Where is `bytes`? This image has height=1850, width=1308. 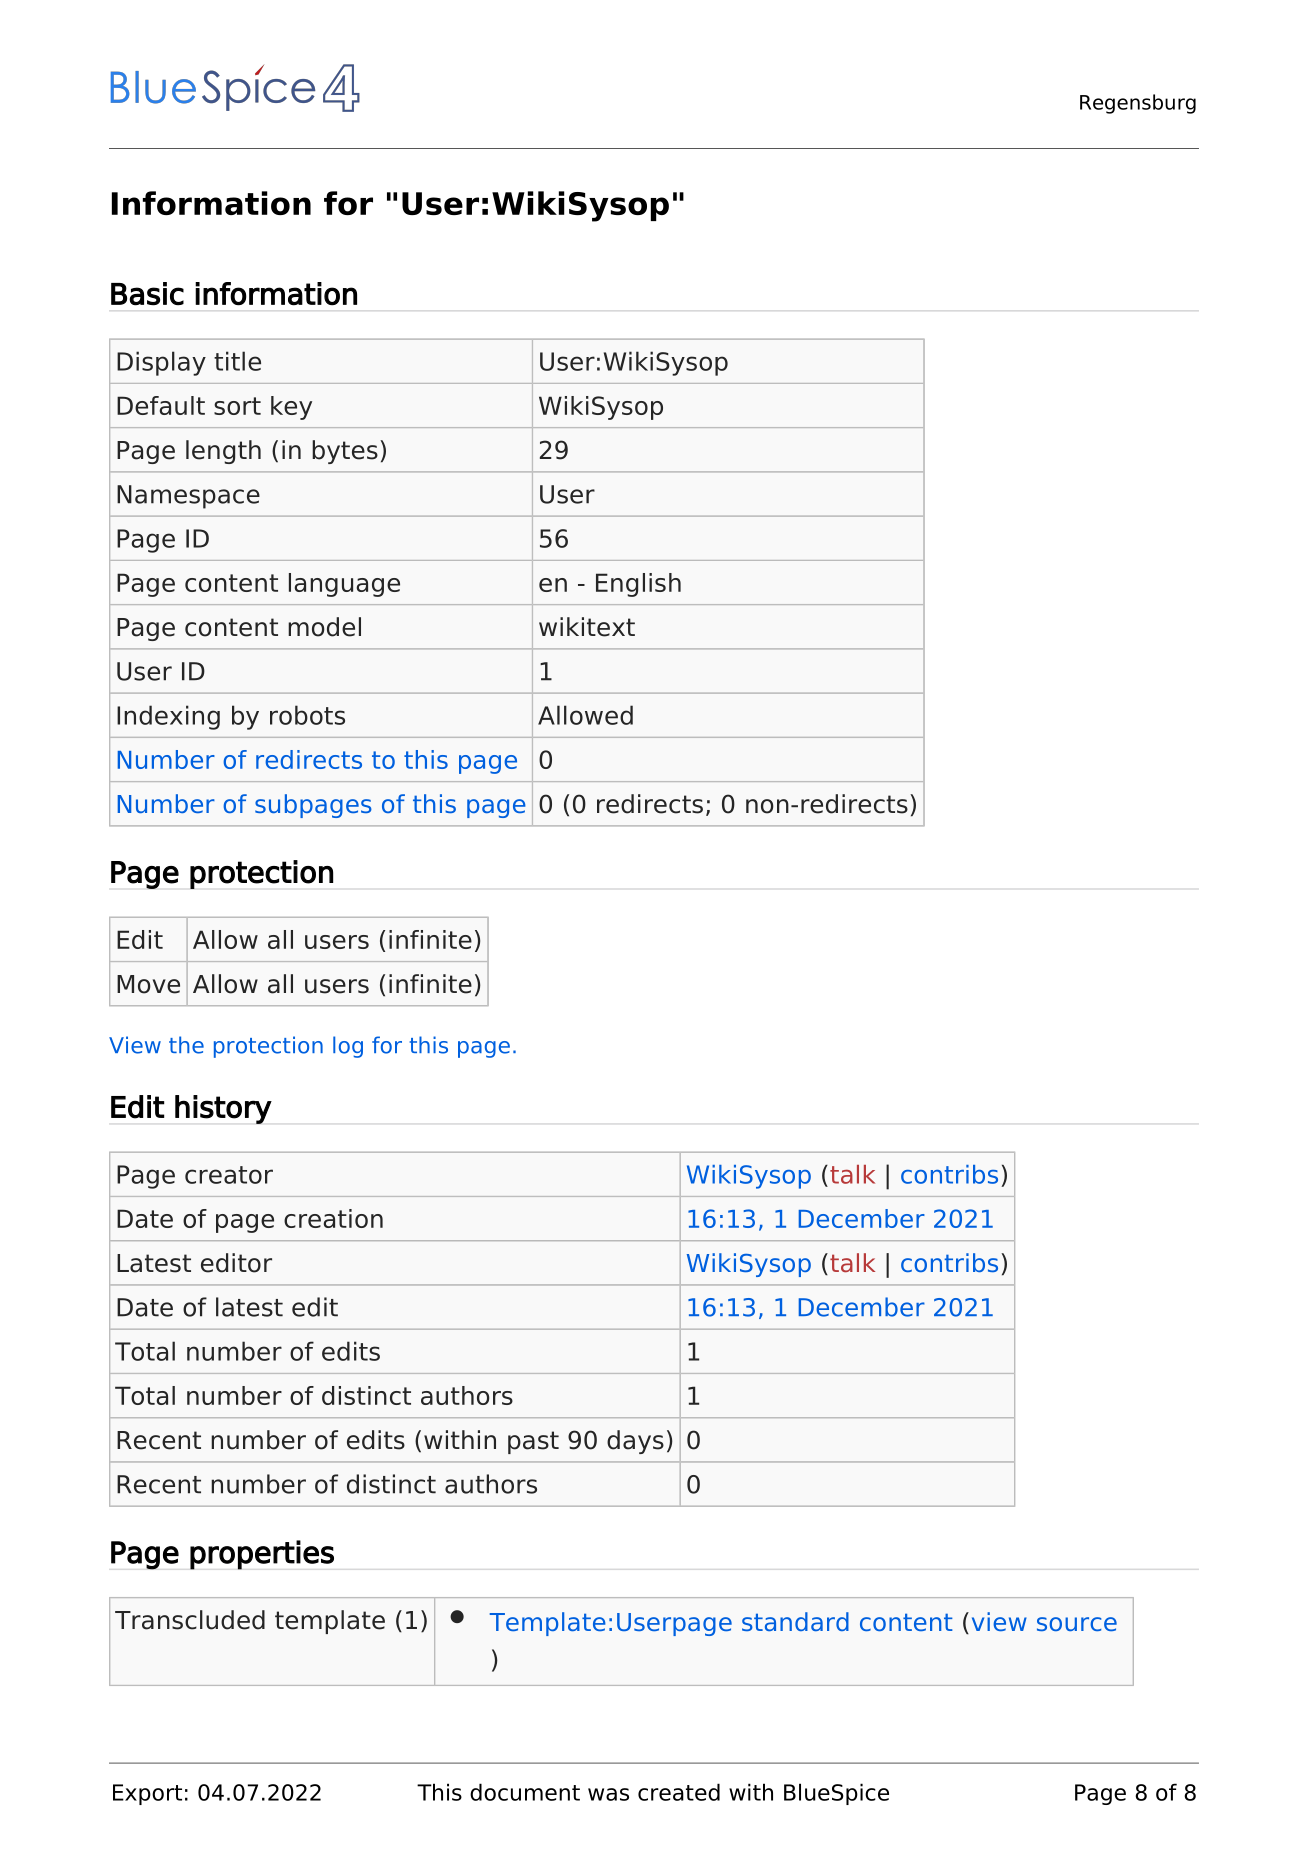
bytes is located at coordinates (345, 452).
